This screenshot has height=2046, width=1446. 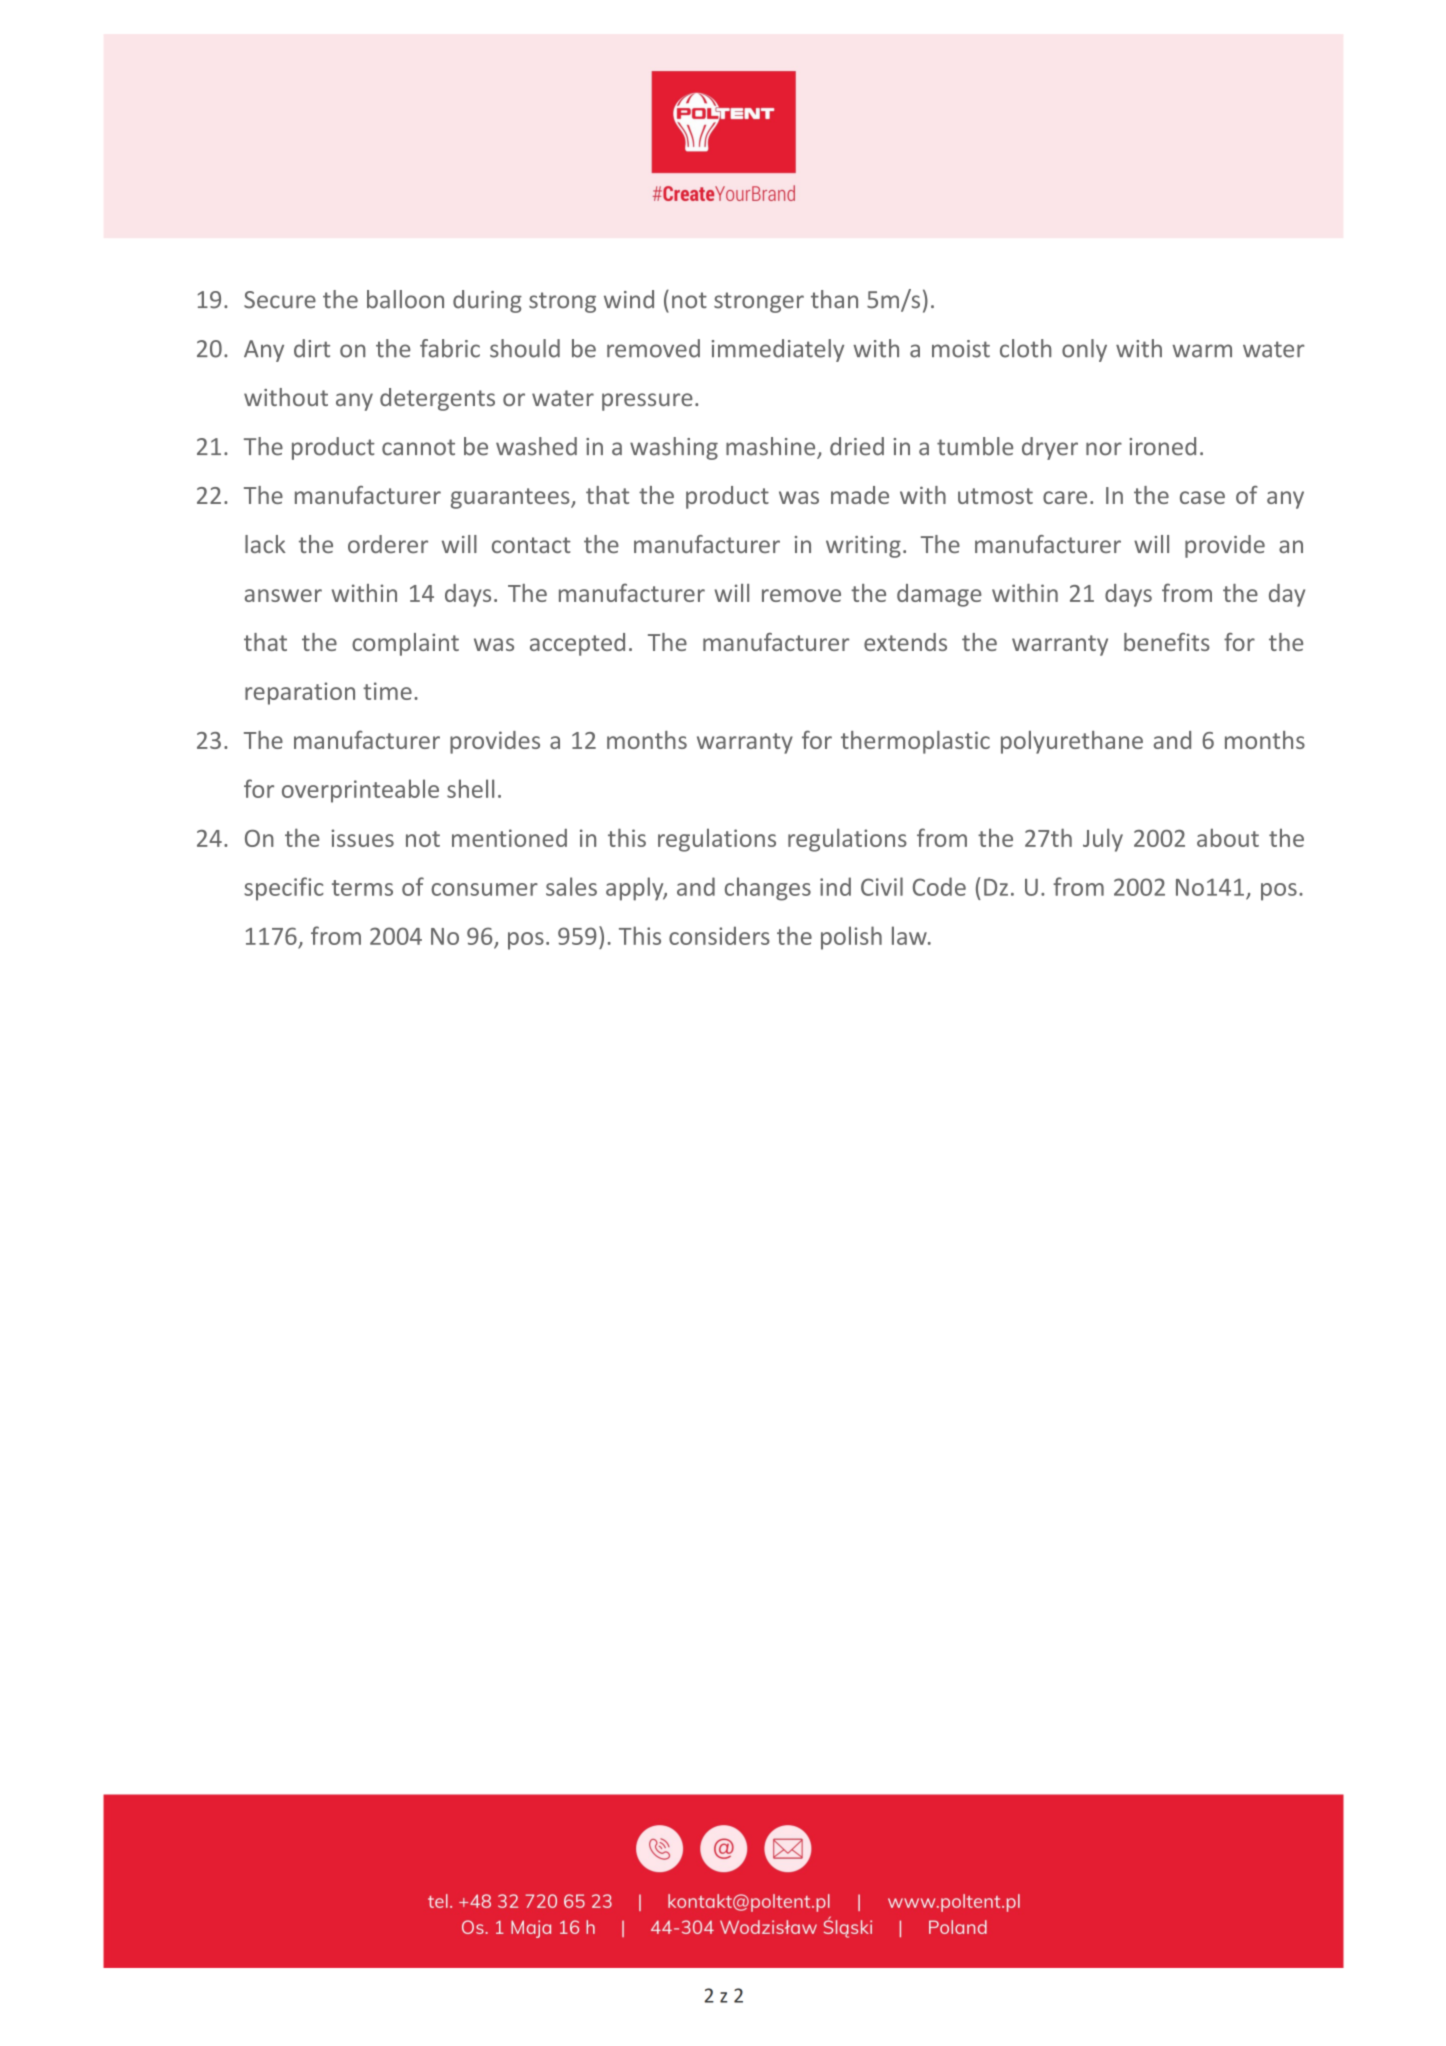 What do you see at coordinates (778, 350) in the screenshot?
I see `immediately` at bounding box center [778, 350].
